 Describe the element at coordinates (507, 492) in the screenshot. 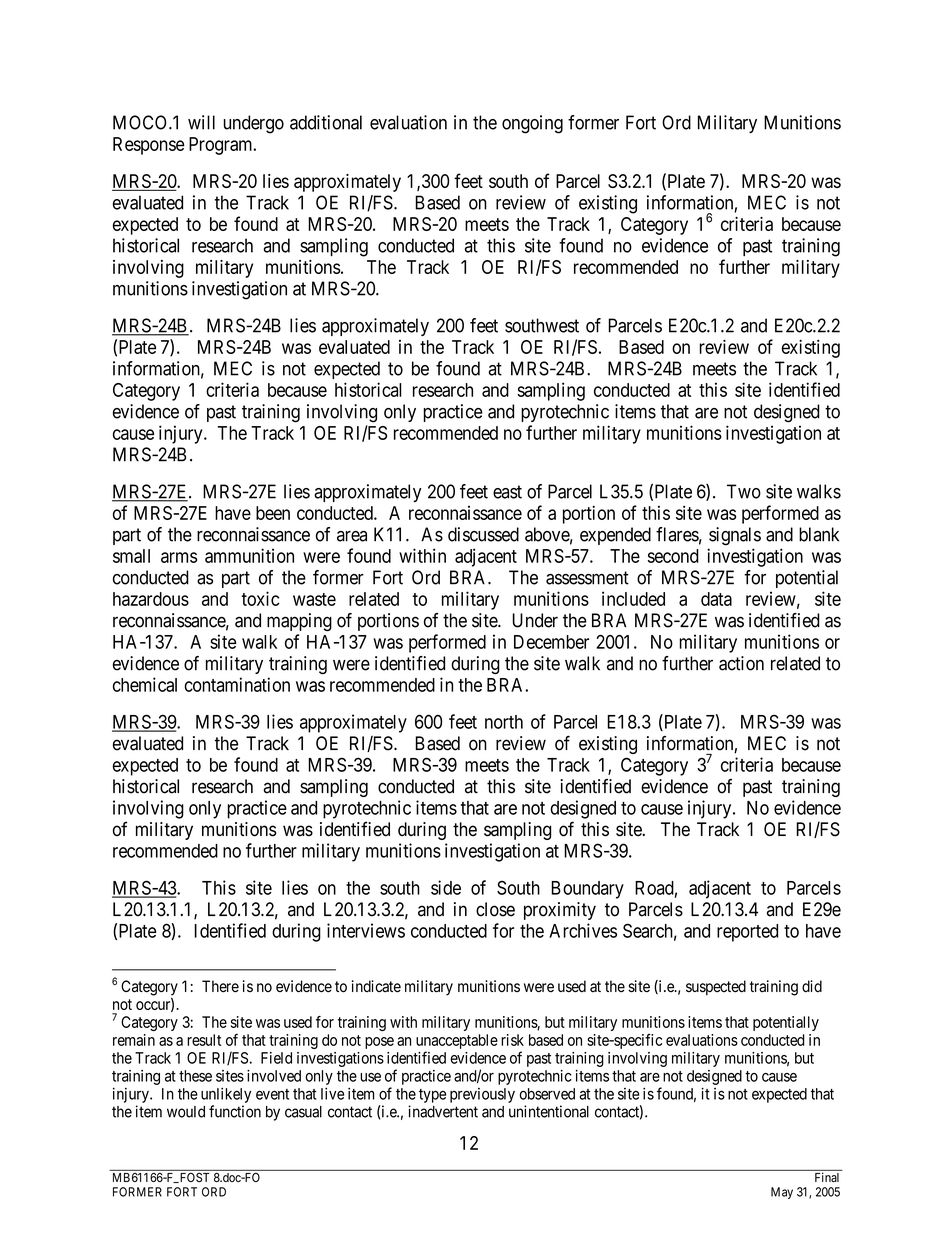

I see `east` at that location.
